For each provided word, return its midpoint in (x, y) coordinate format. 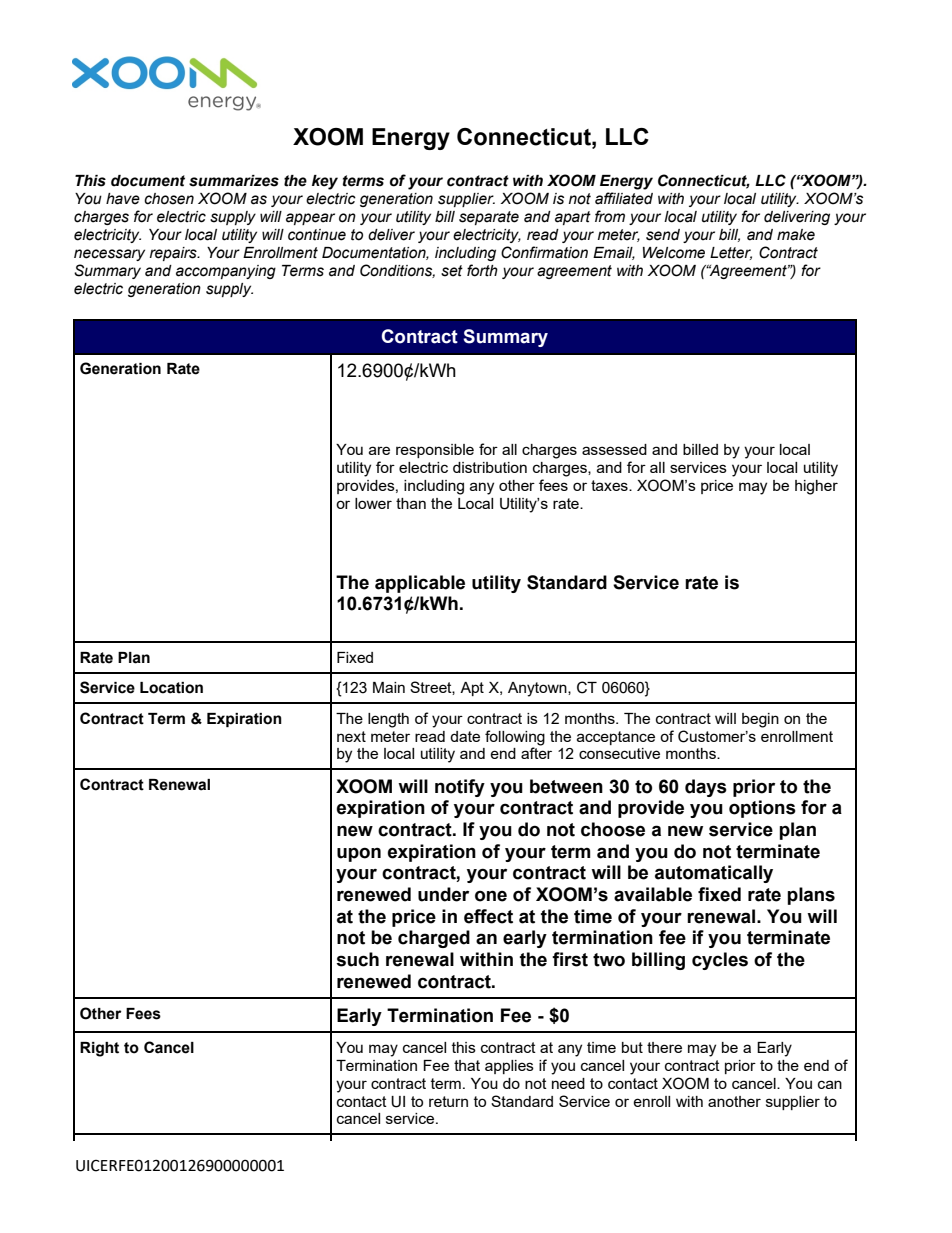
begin (760, 720)
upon (359, 854)
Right (99, 1049)
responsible (435, 451)
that (467, 1065)
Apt (472, 689)
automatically (714, 874)
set (452, 271)
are (379, 450)
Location (171, 688)
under (443, 894)
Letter (731, 253)
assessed (614, 449)
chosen (169, 199)
